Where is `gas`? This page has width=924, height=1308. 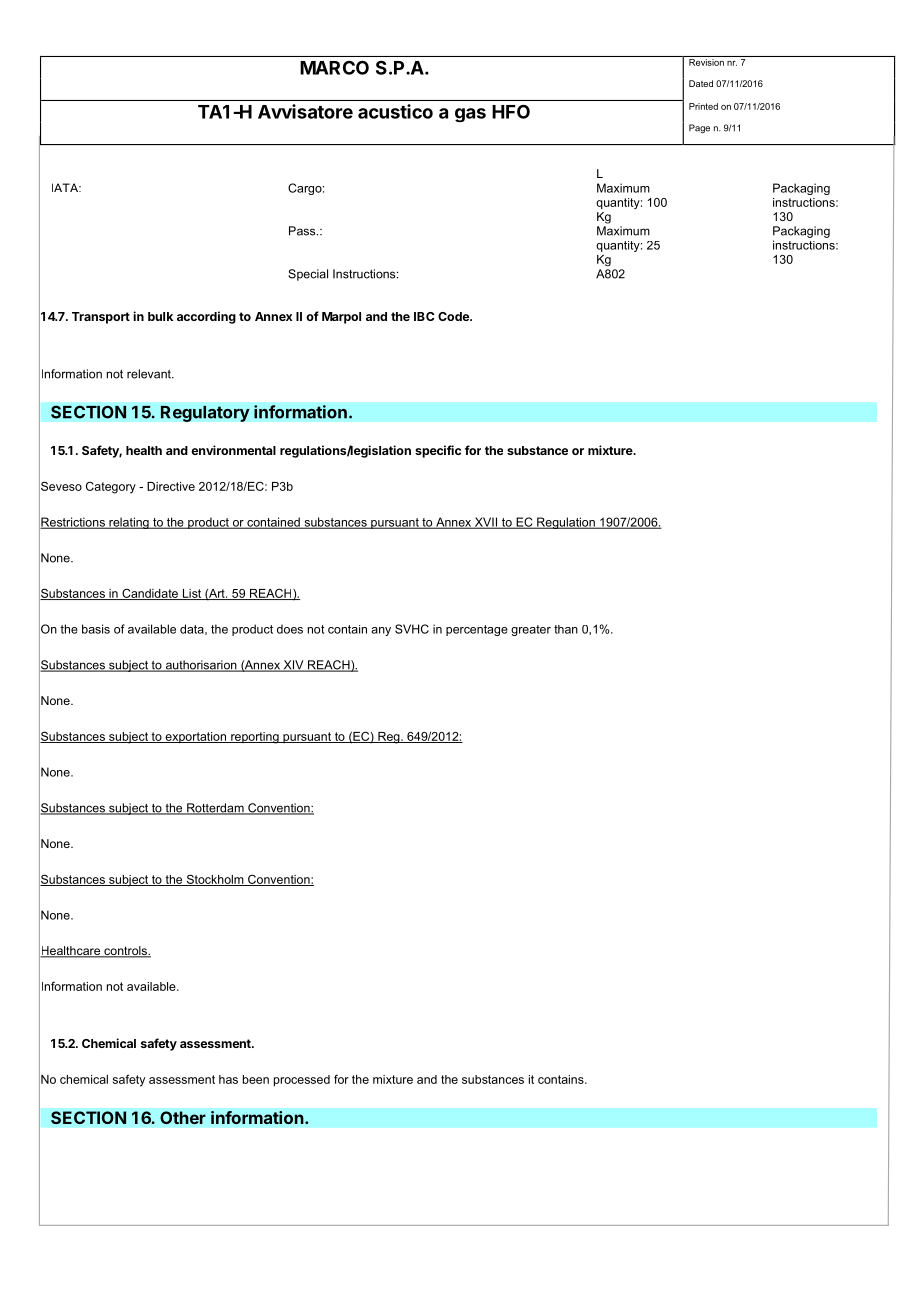 gas is located at coordinates (470, 115).
